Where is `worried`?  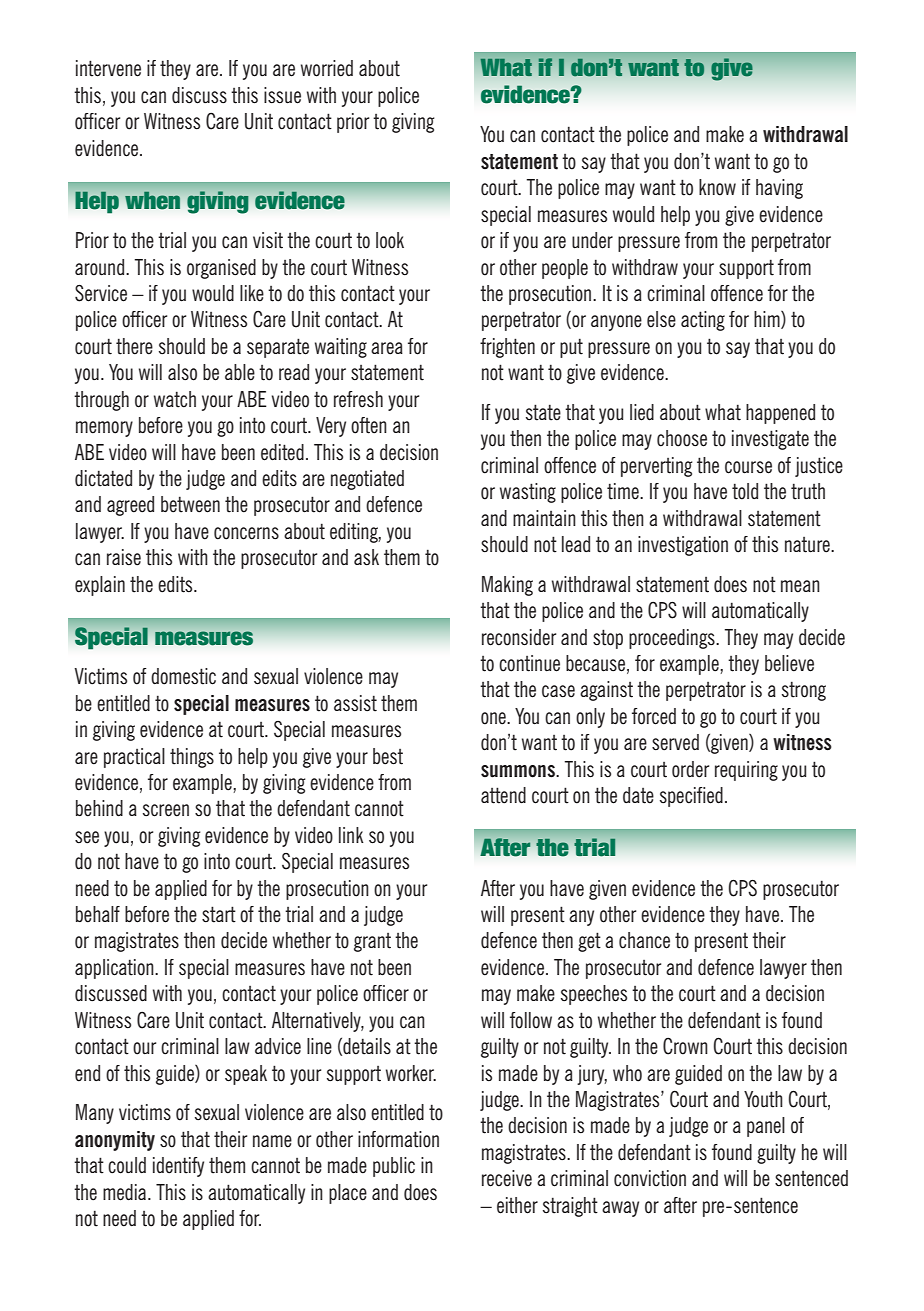
worried is located at coordinates (327, 68).
